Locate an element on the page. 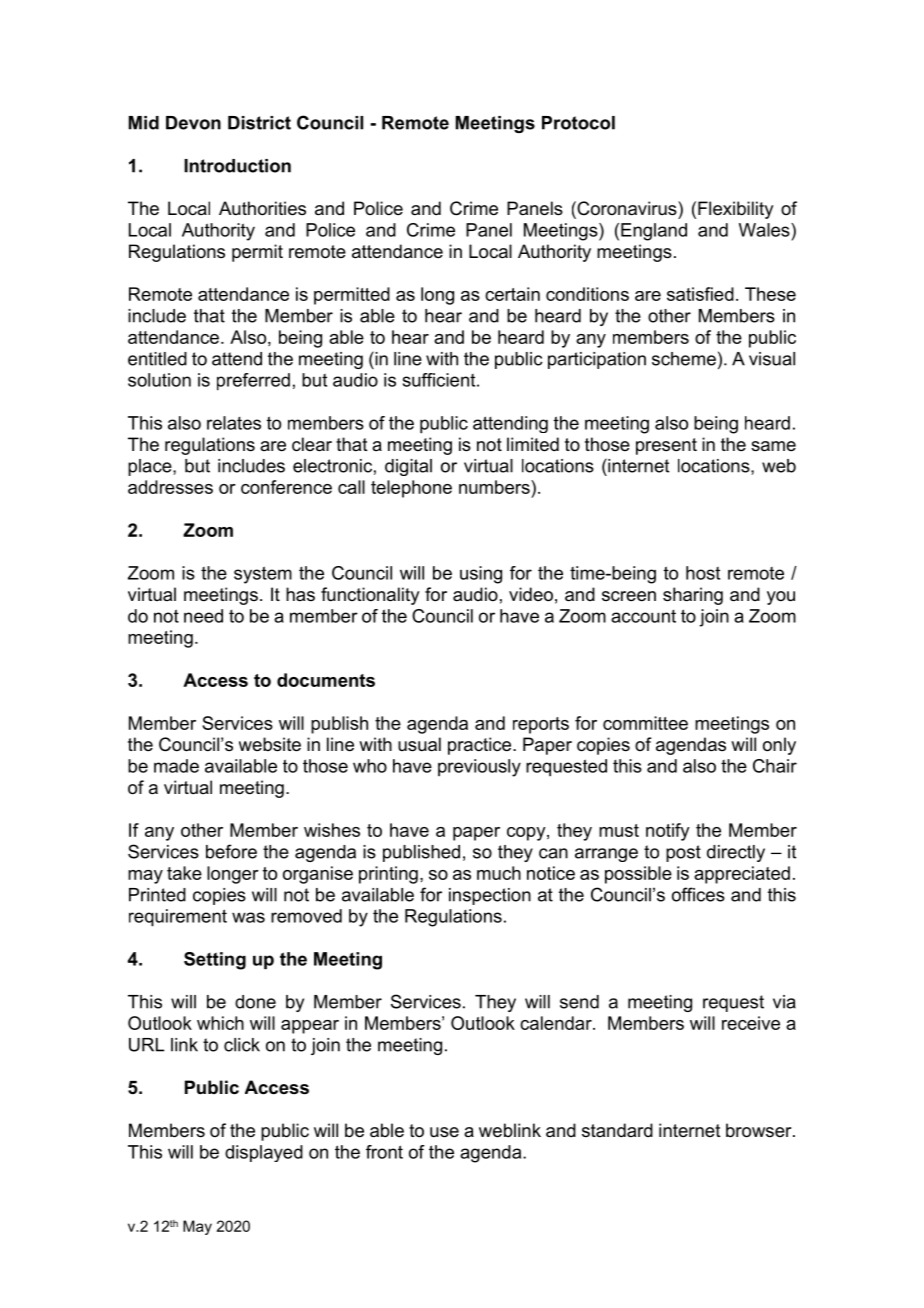  Flexibility is located at coordinates (735, 210).
